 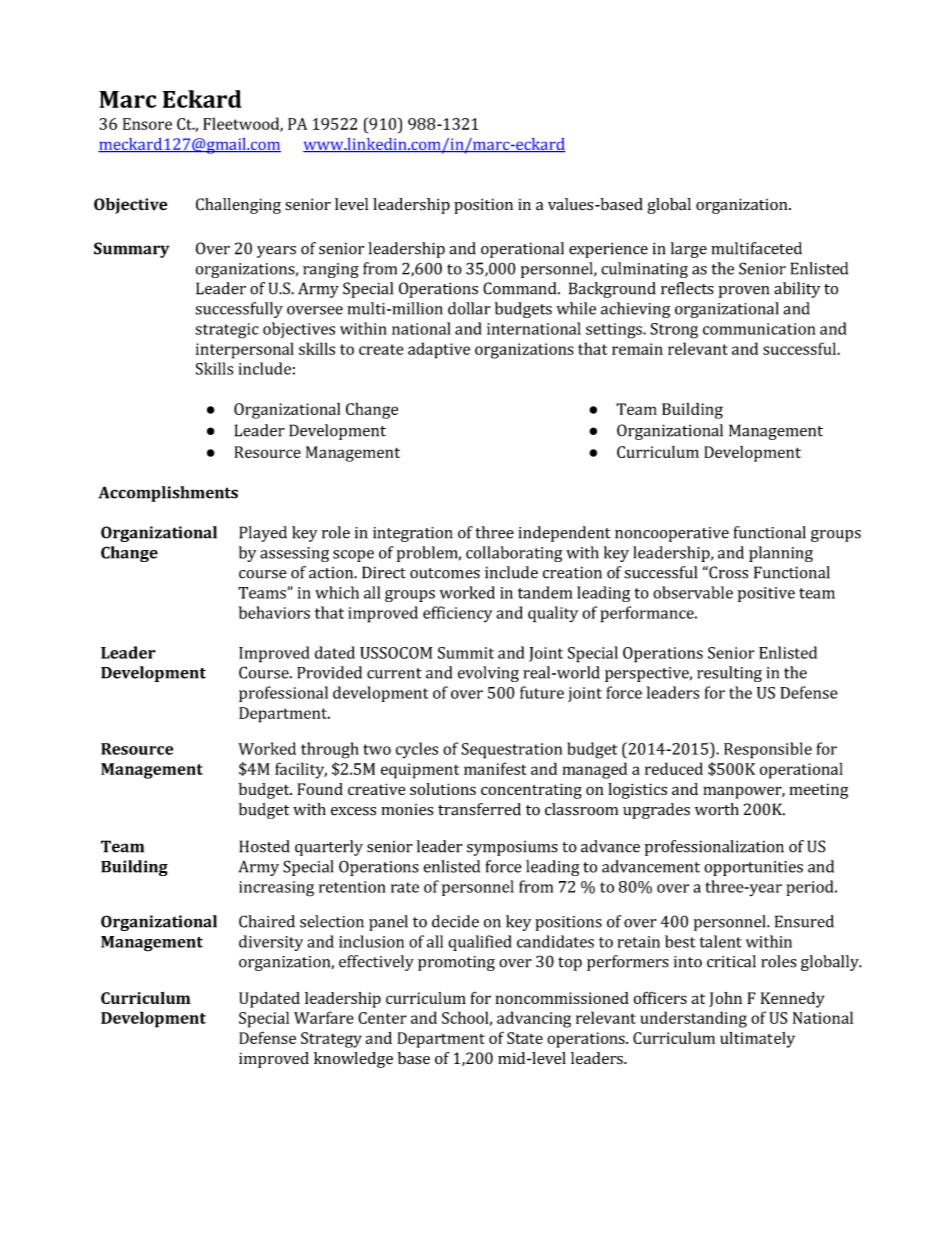 I want to click on dollar, so click(x=469, y=308).
